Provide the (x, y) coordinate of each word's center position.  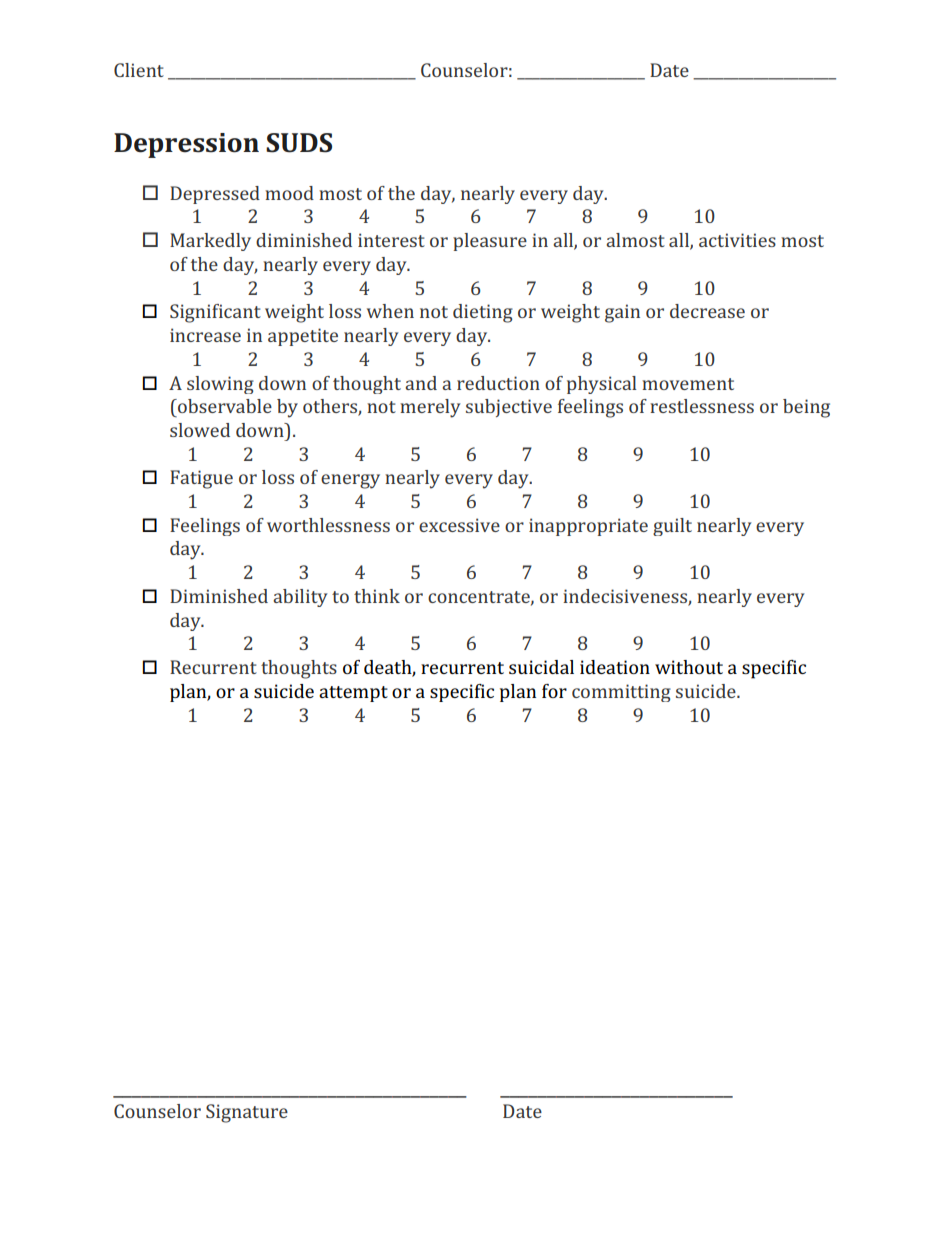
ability (300, 598)
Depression (186, 145)
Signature (247, 1113)
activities (737, 240)
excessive (459, 525)
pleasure (490, 242)
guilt (672, 527)
